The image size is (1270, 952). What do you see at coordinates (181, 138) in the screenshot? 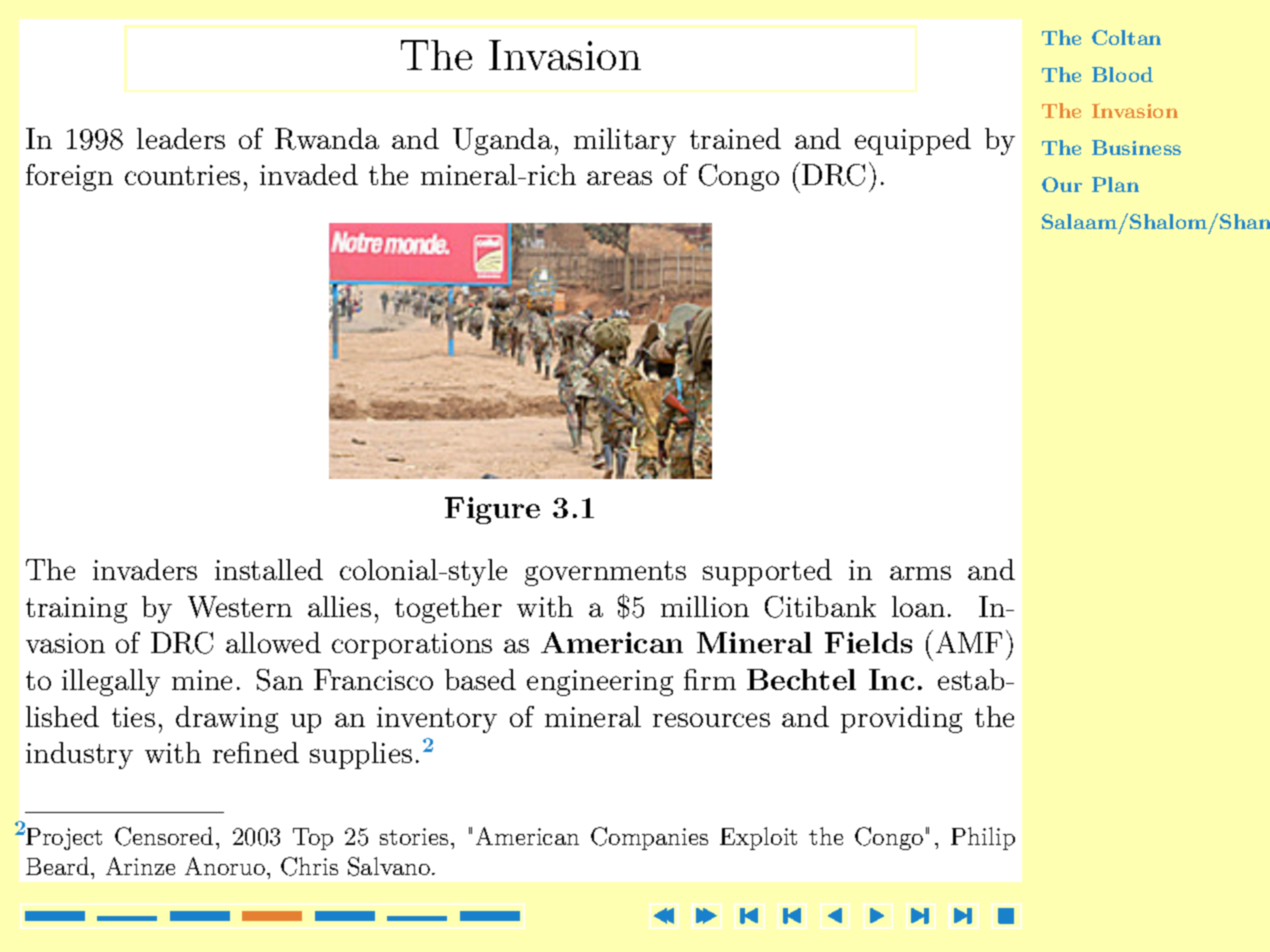
I see `leaders` at bounding box center [181, 138].
